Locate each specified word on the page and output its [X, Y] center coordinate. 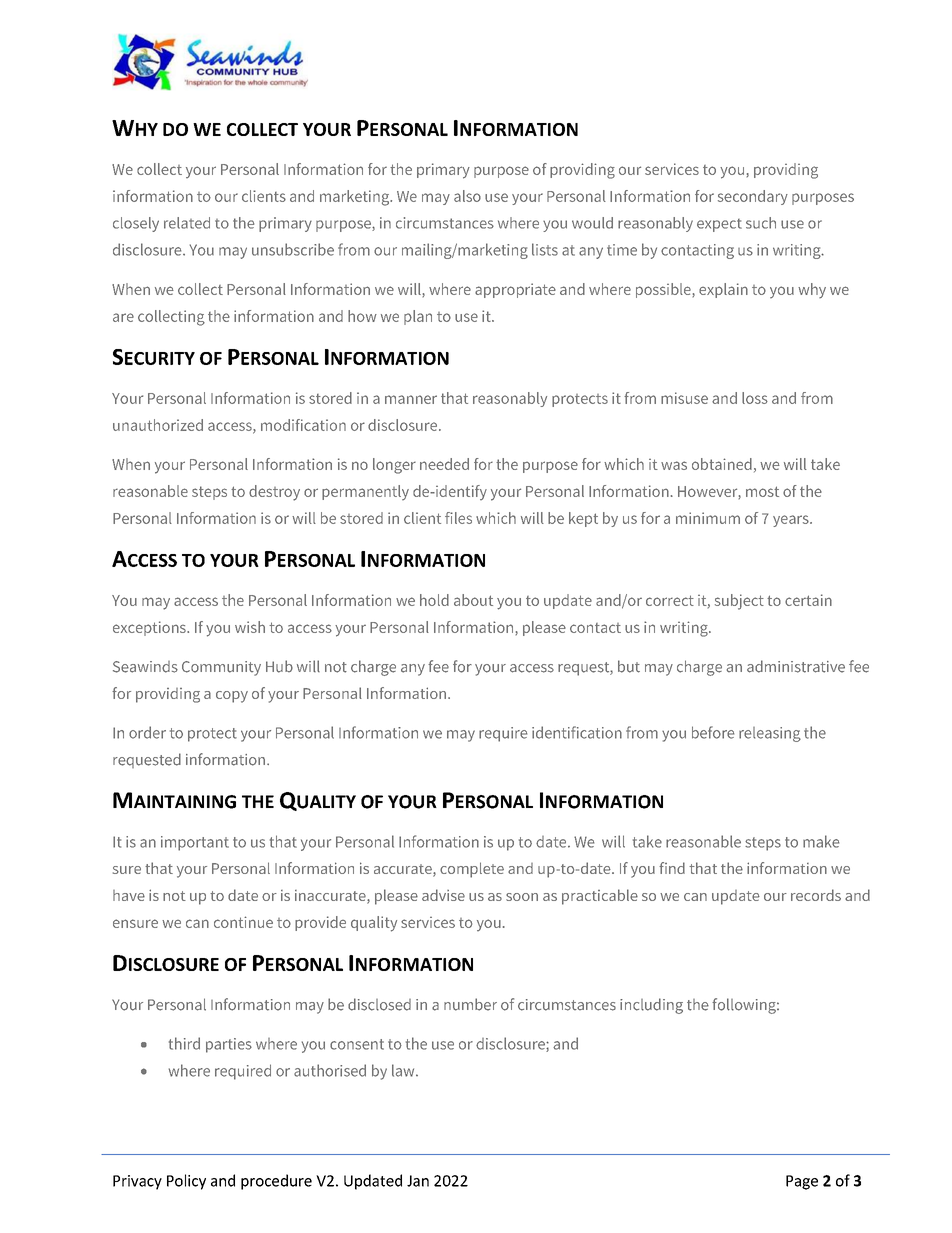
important [195, 843]
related [187, 223]
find [672, 868]
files [458, 518]
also [467, 196]
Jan [418, 1181]
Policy [186, 1182]
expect [719, 225]
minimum [708, 518]
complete [472, 870]
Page [802, 1182]
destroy [274, 493]
